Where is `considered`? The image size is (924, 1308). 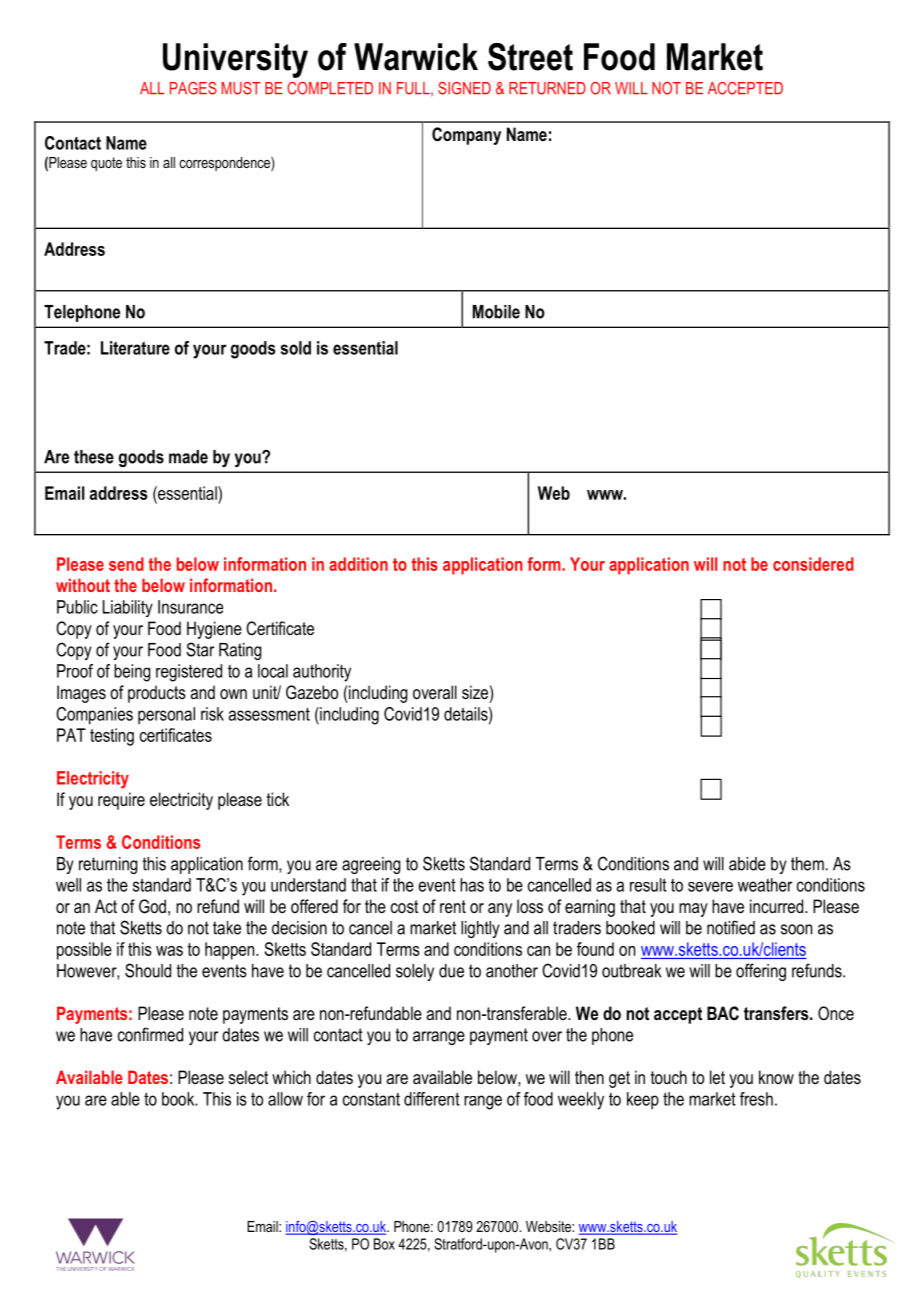
considered is located at coordinates (813, 564).
